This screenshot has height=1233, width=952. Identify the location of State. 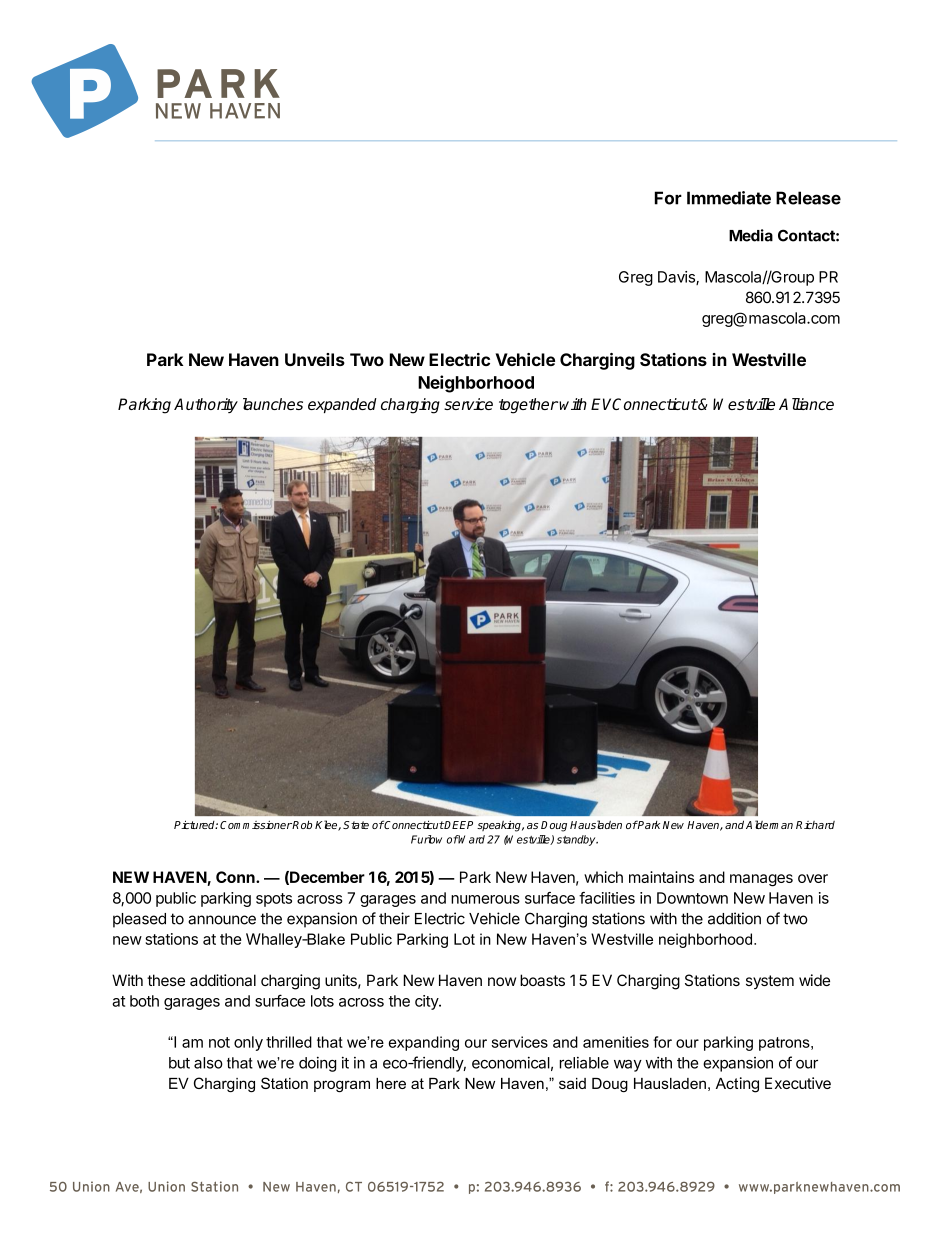
(356, 825).
